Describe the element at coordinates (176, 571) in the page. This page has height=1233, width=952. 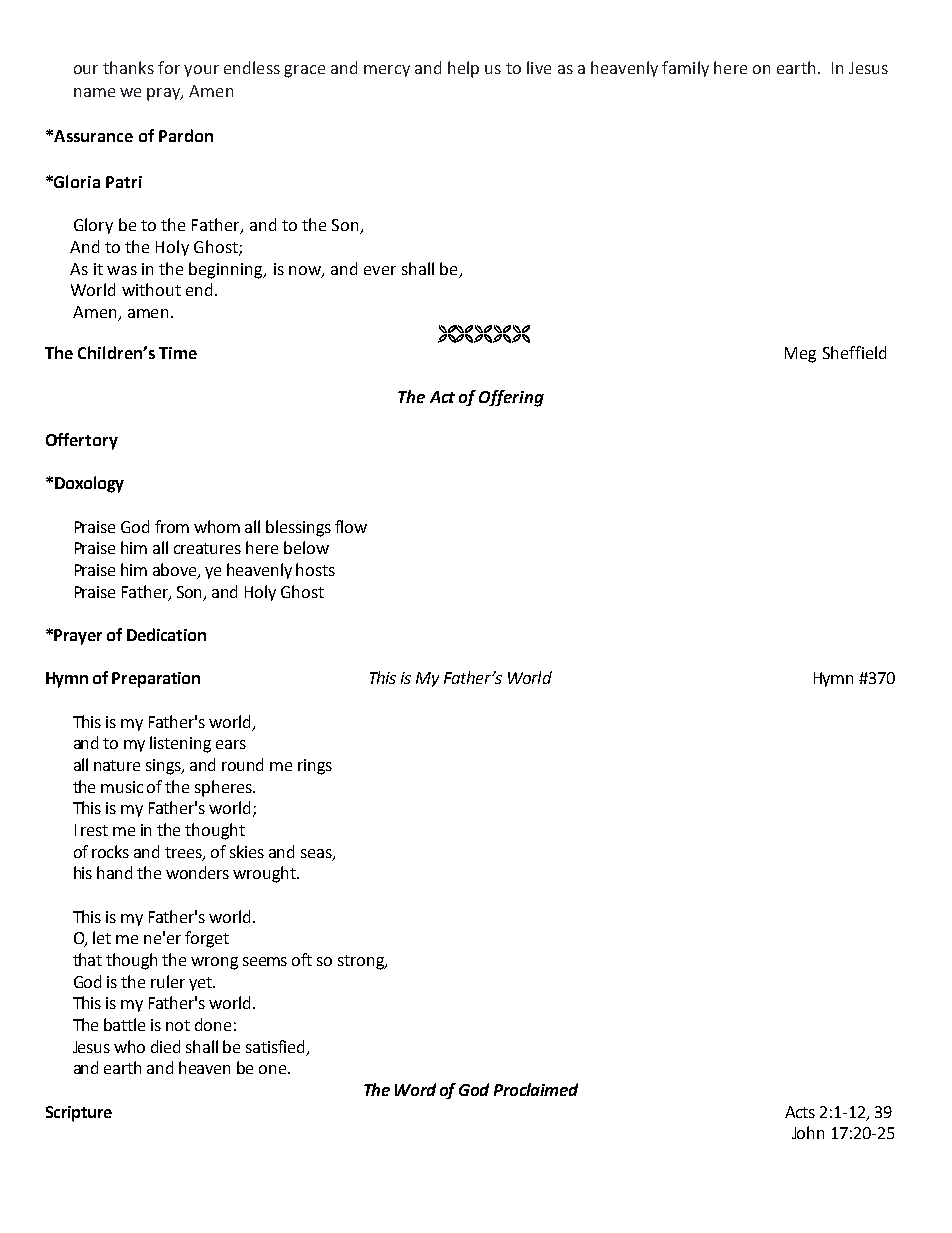
I see `above` at that location.
